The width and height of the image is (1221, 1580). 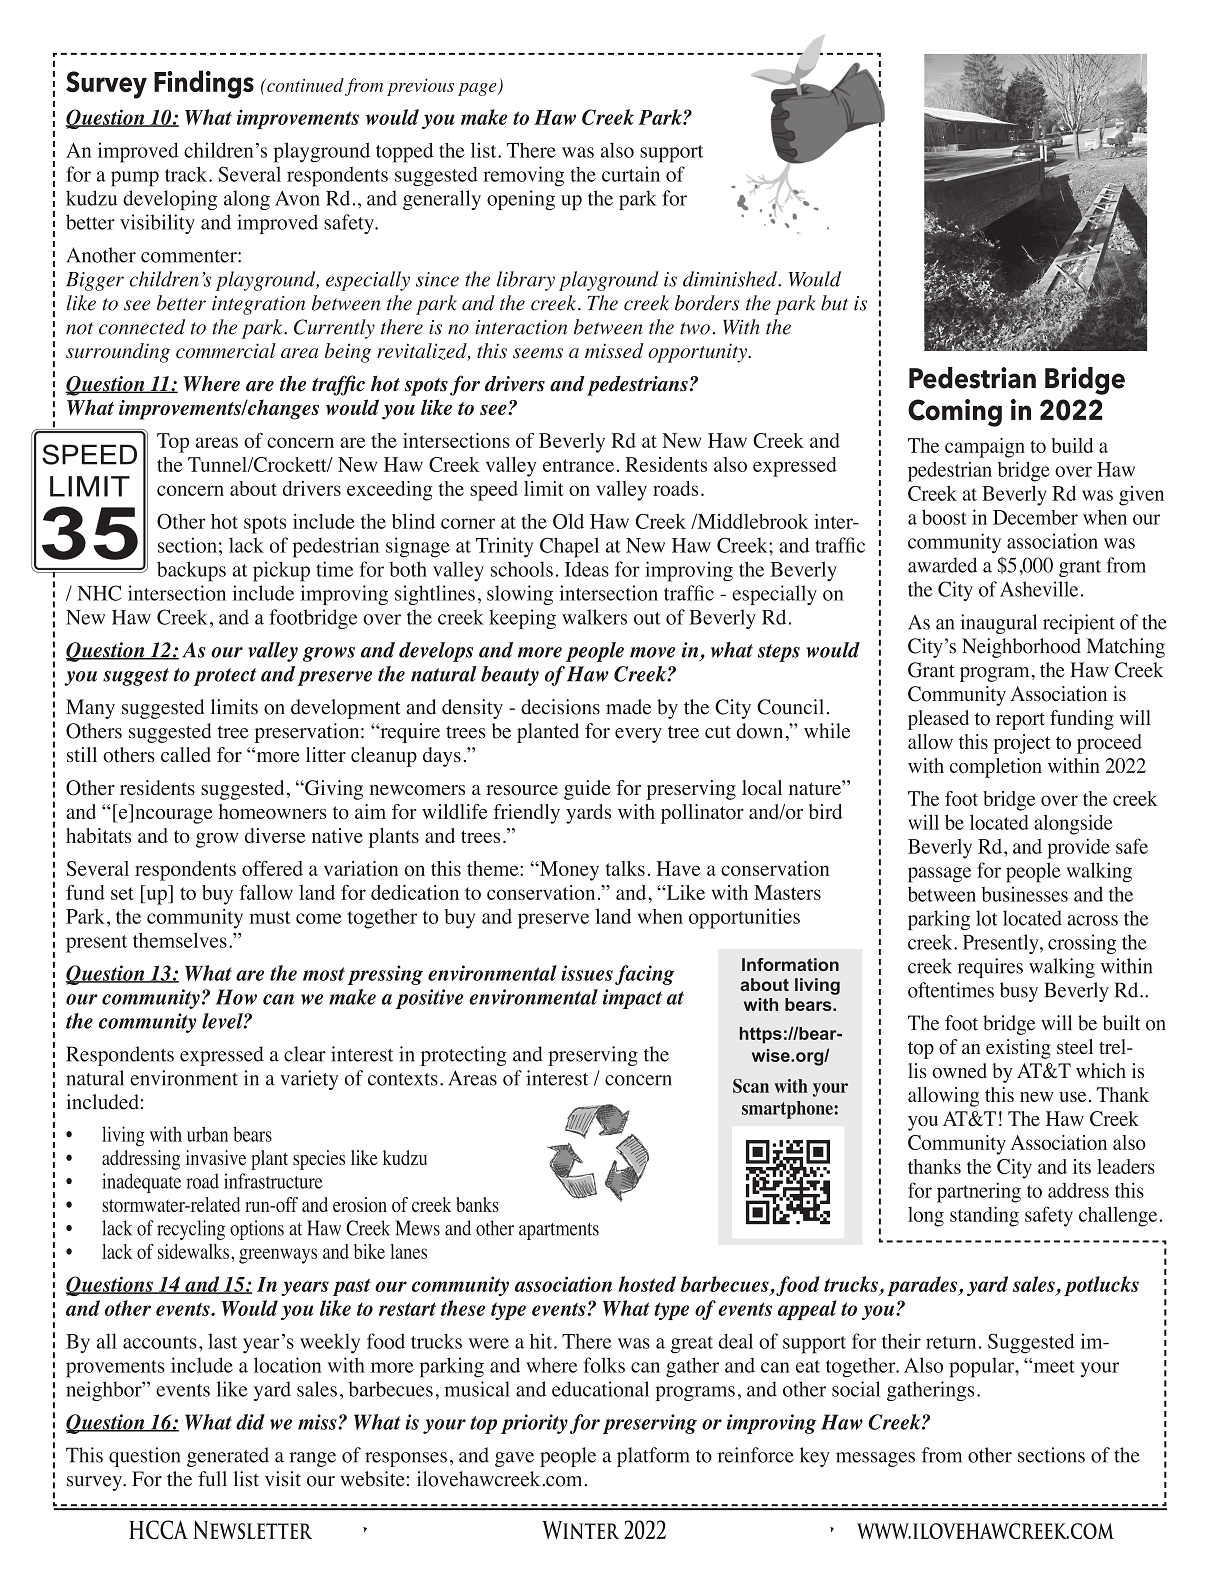 What do you see at coordinates (985, 448) in the image?
I see `campaign` at bounding box center [985, 448].
